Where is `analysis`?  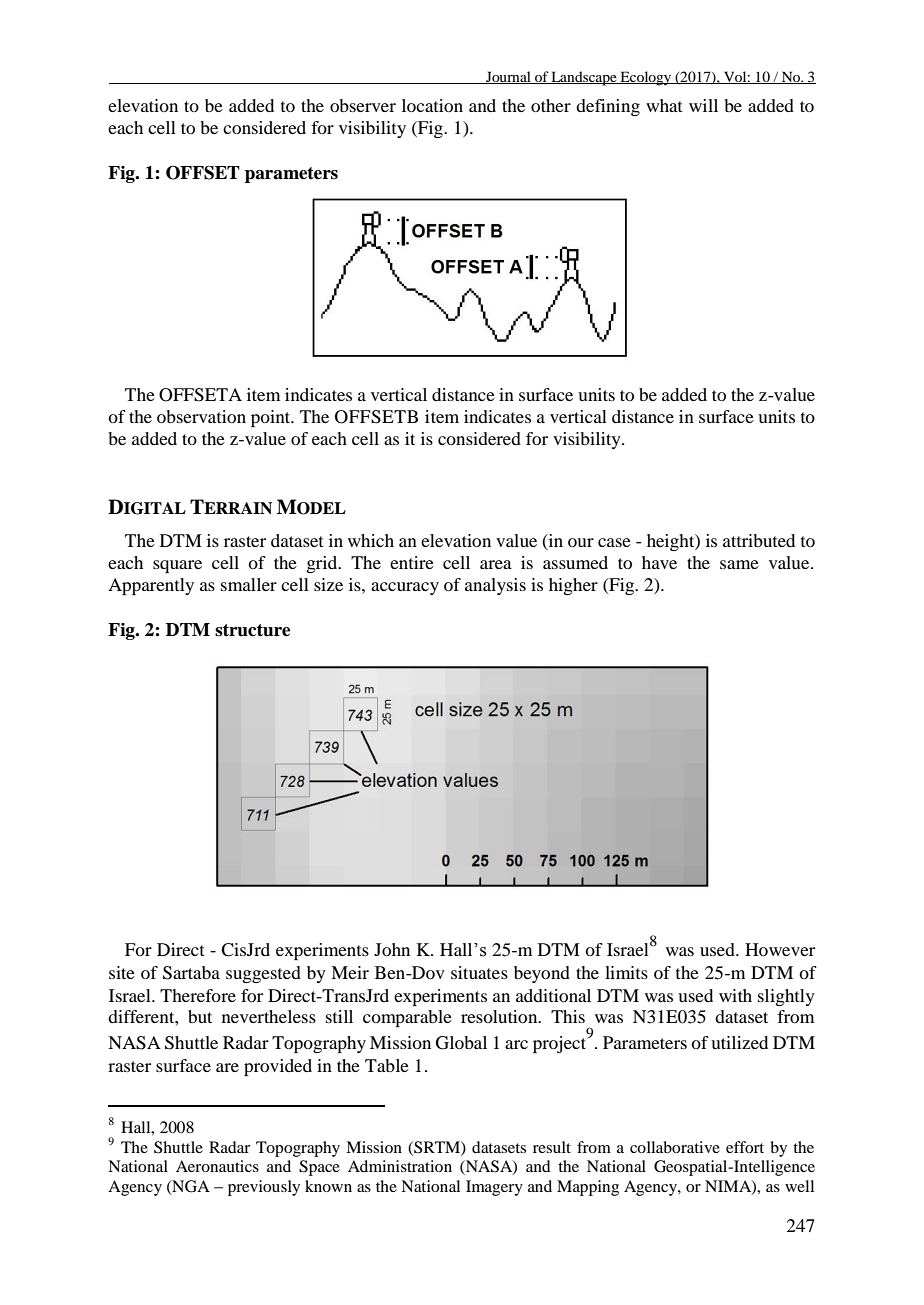
analysis is located at coordinates (495, 586).
